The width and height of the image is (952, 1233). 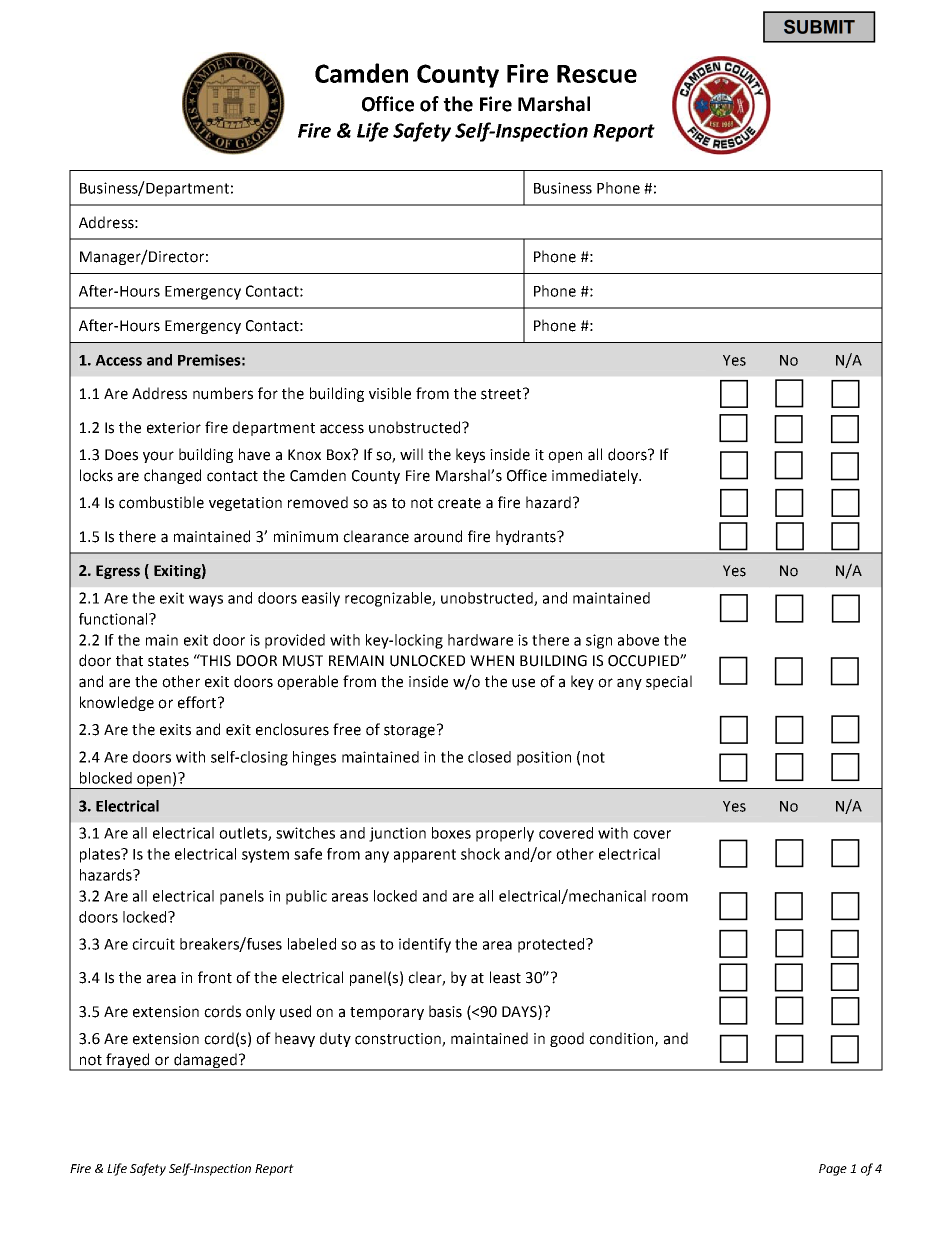 I want to click on boxes, so click(x=451, y=833).
